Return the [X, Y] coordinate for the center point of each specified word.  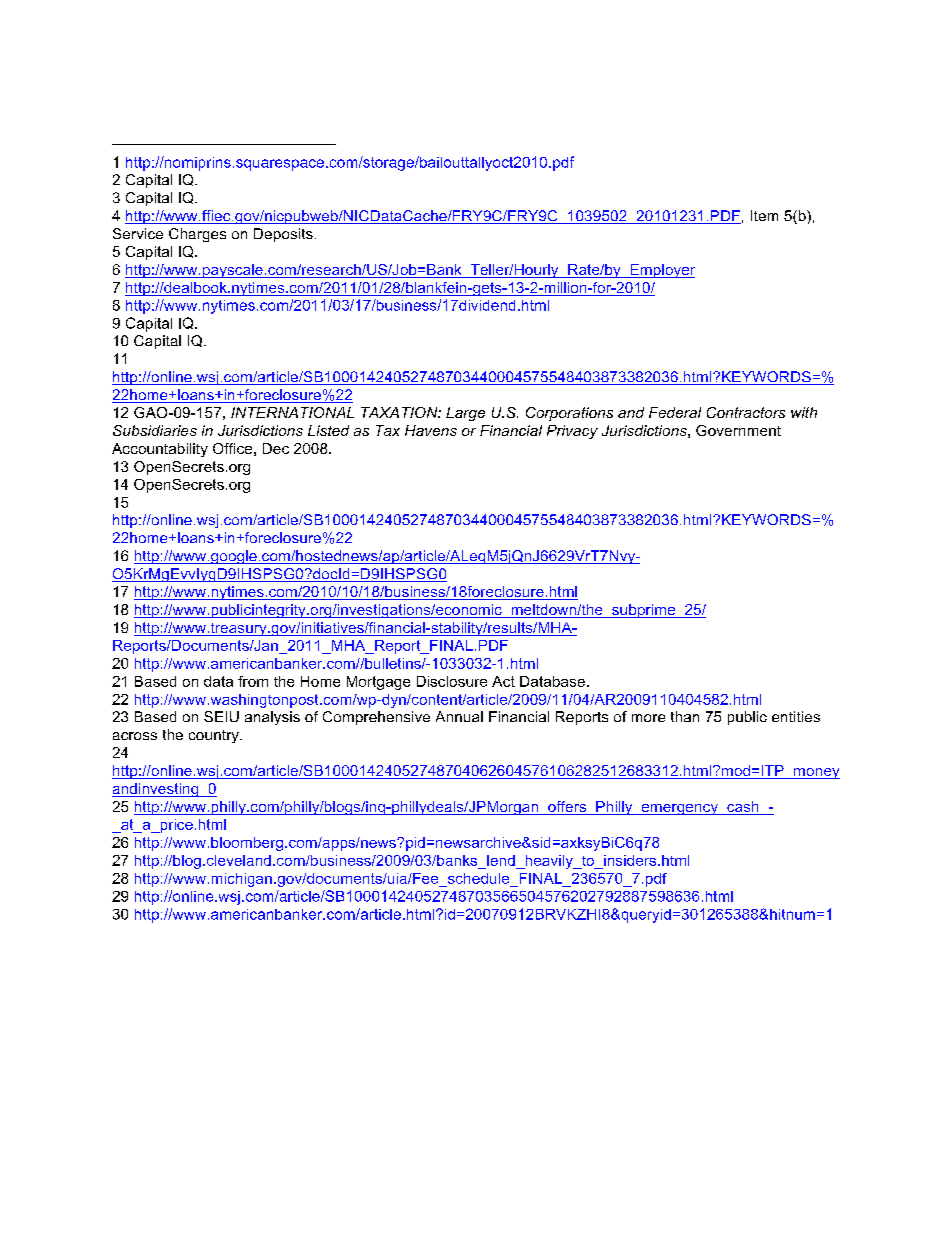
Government [738, 430]
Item [764, 215]
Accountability [160, 450]
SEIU [221, 716]
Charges [197, 235]
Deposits [283, 235]
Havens [431, 430]
